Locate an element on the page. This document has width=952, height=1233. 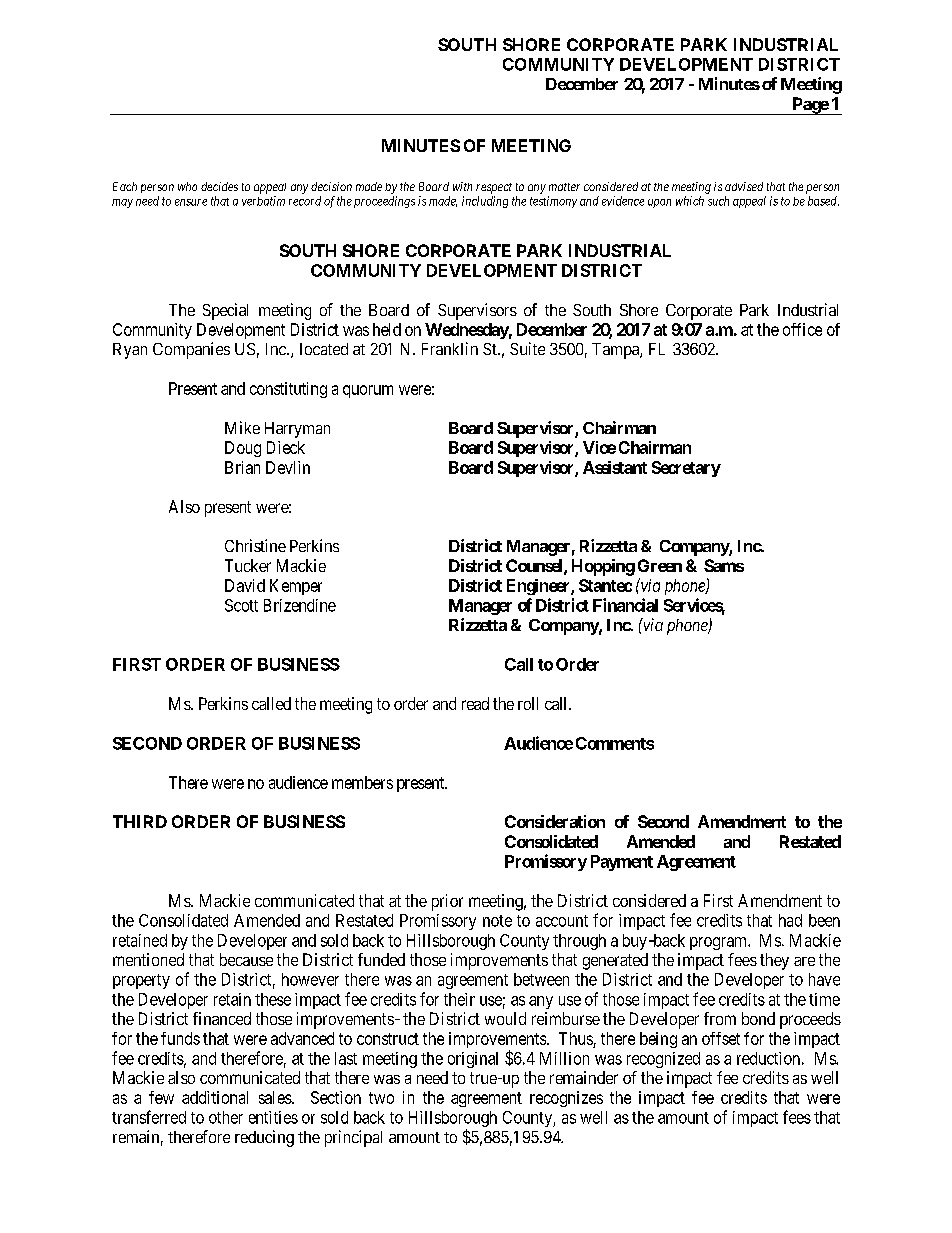
Payment is located at coordinates (622, 863).
